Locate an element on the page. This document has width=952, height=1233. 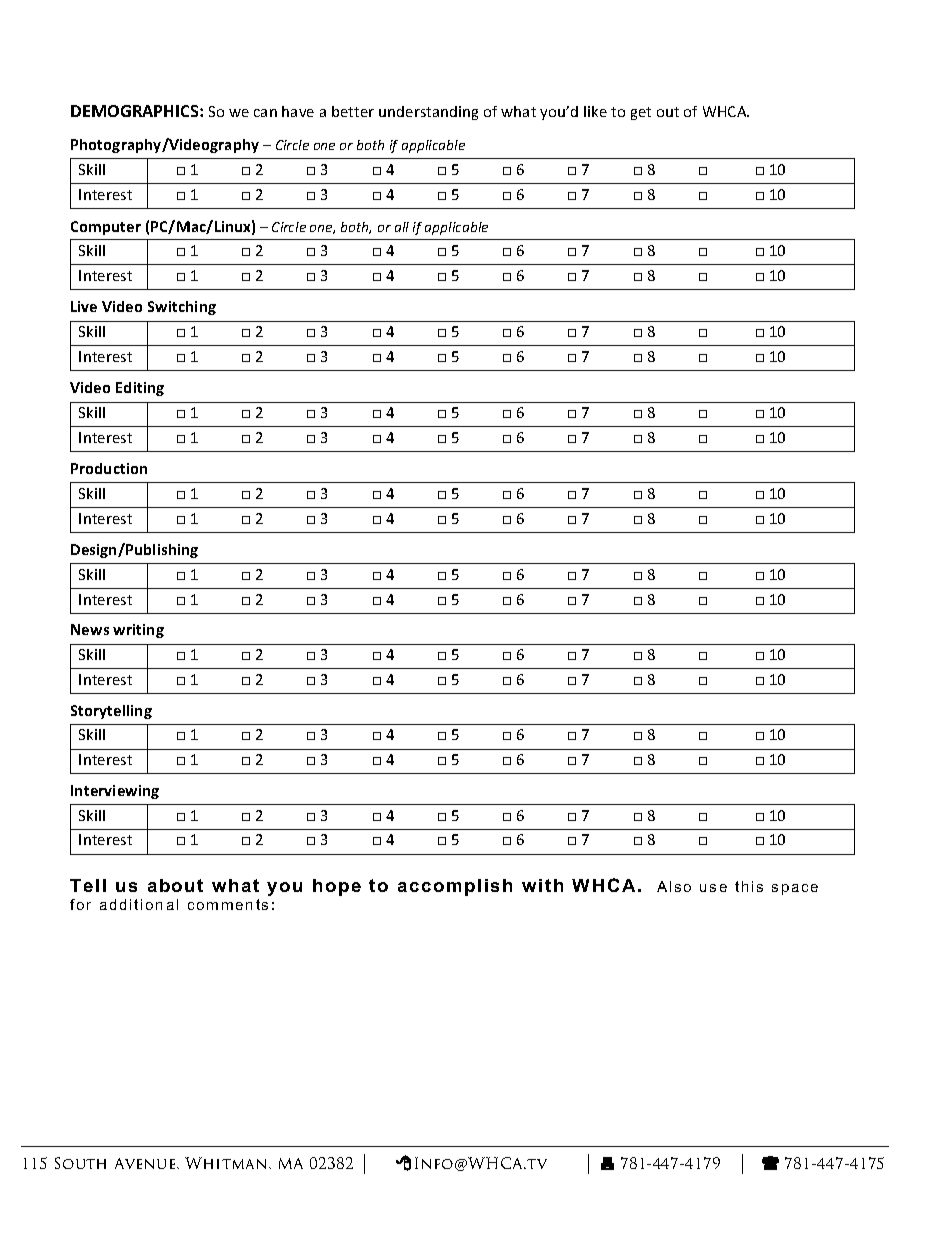
comments is located at coordinates (228, 904).
